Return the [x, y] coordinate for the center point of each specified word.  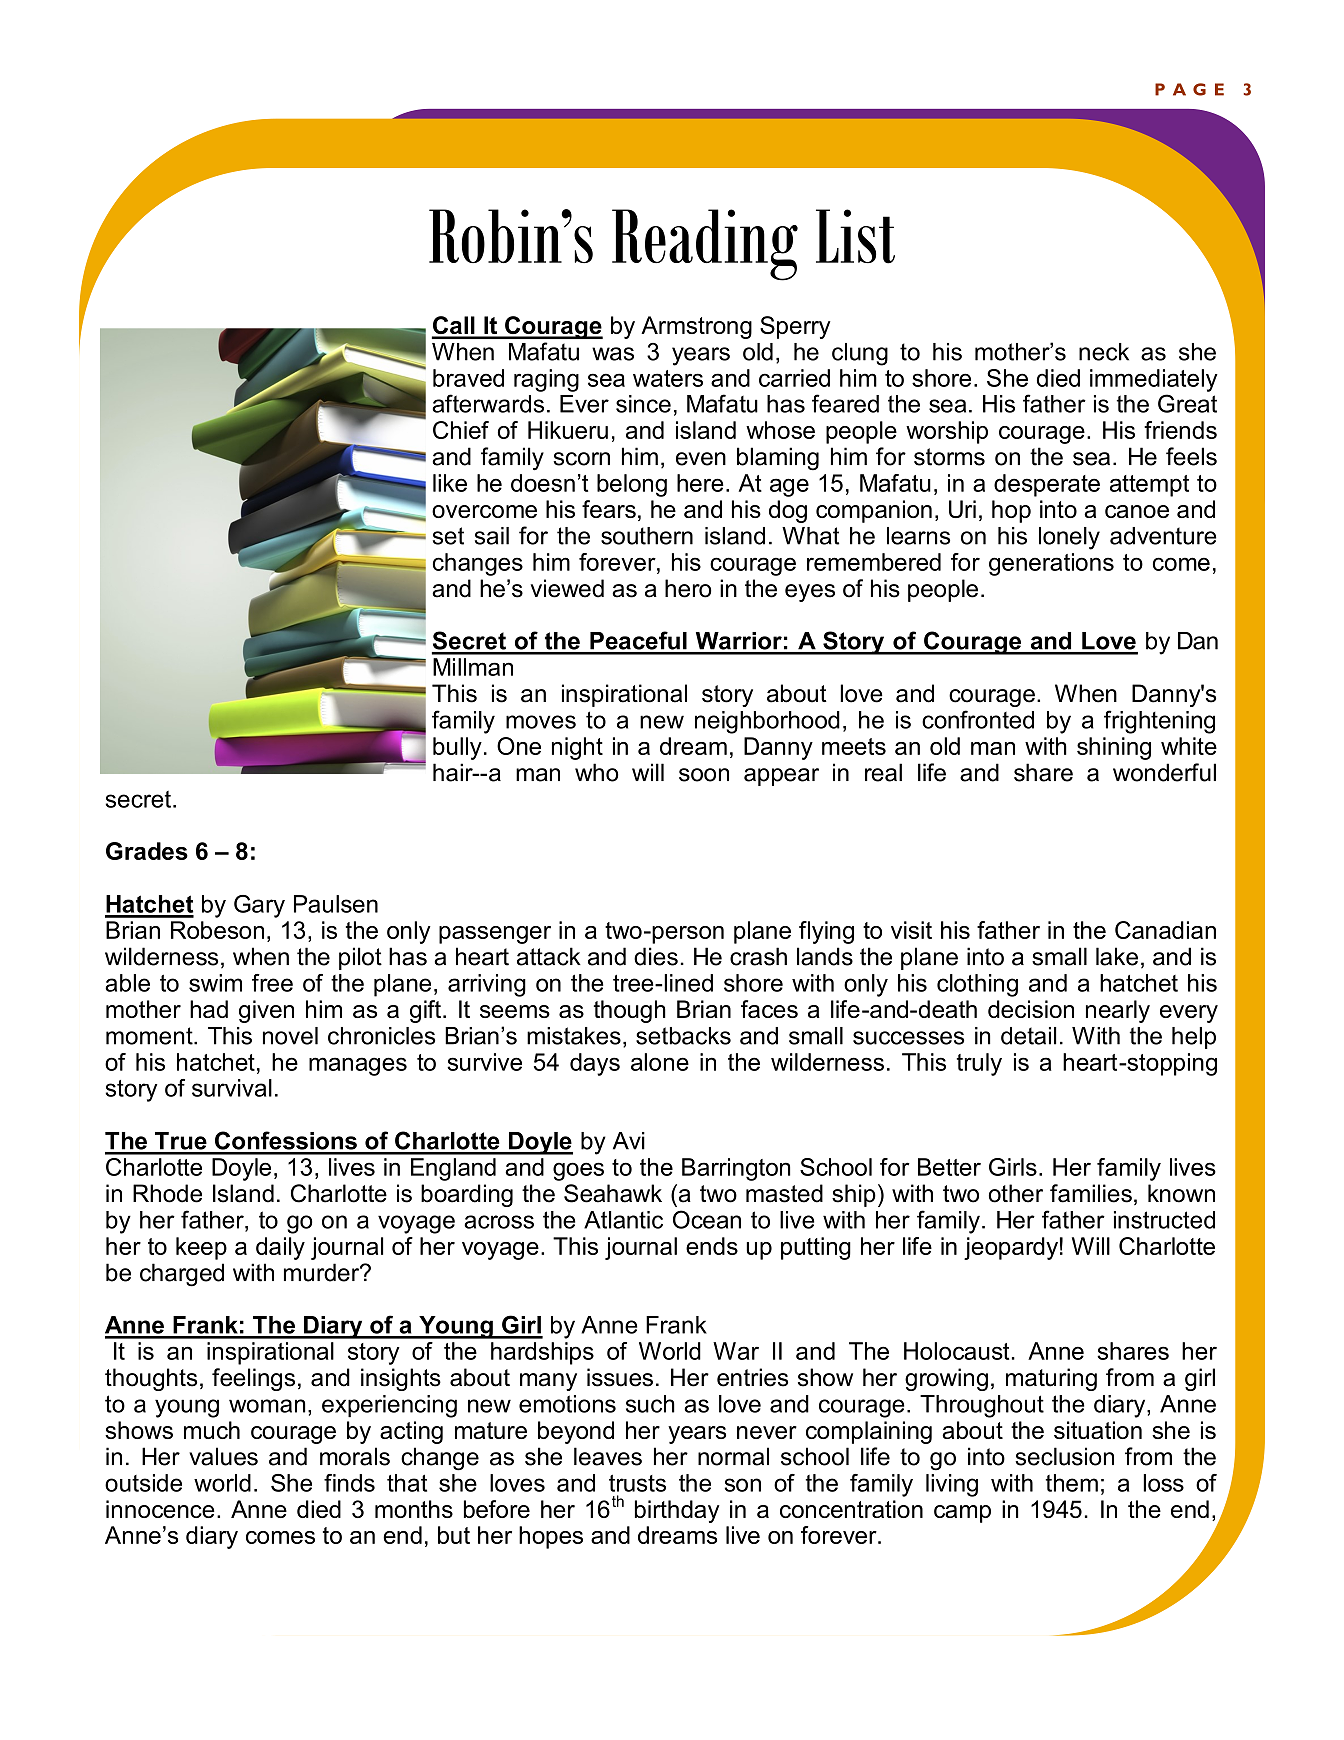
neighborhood [767, 722]
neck [1104, 352]
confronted [978, 719]
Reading [705, 245]
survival [232, 1088]
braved [468, 378]
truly [979, 1064]
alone [660, 1062]
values [223, 1456]
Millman [473, 667]
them [1071, 1483]
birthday [677, 1511]
